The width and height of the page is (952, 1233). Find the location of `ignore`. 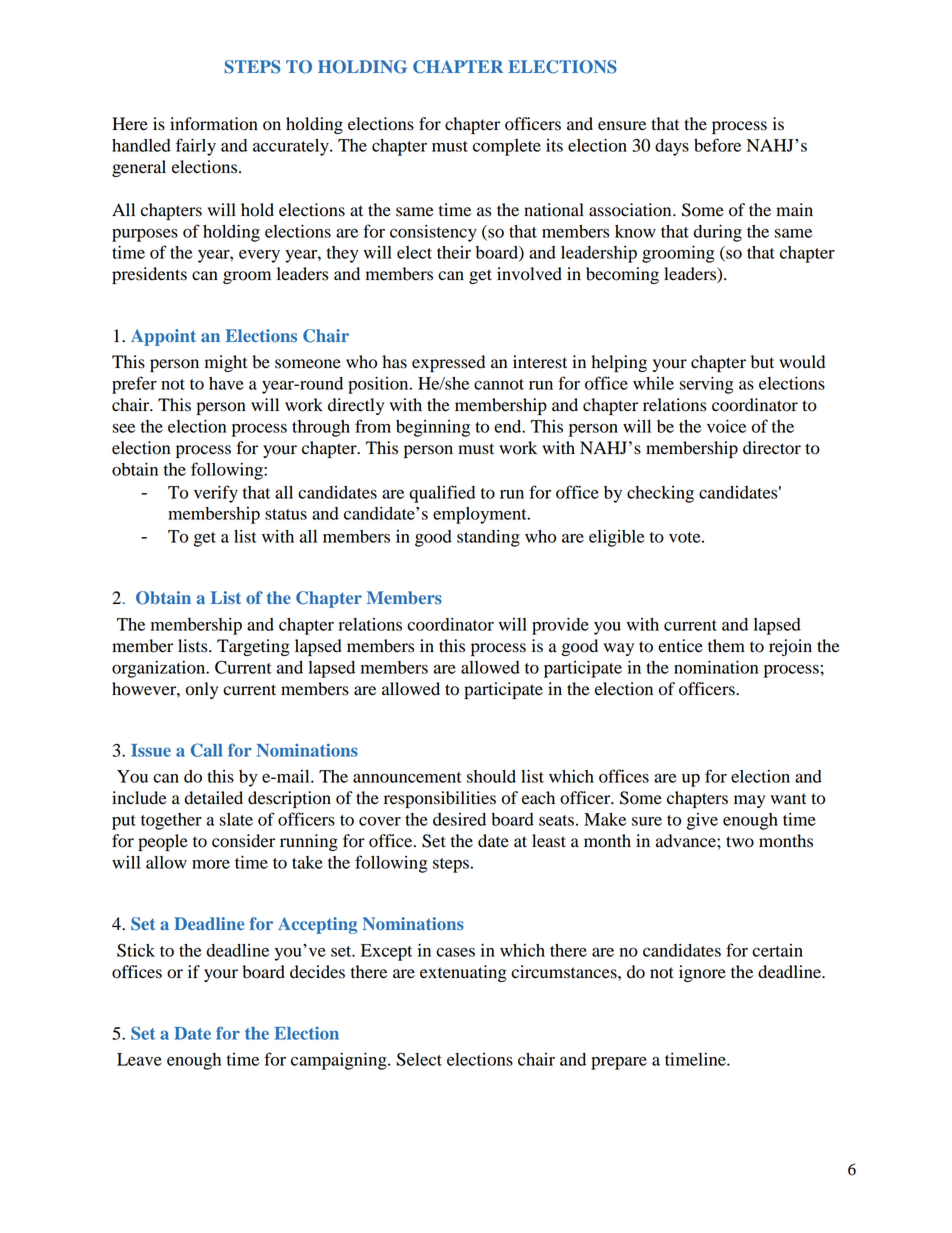

ignore is located at coordinates (702, 973).
